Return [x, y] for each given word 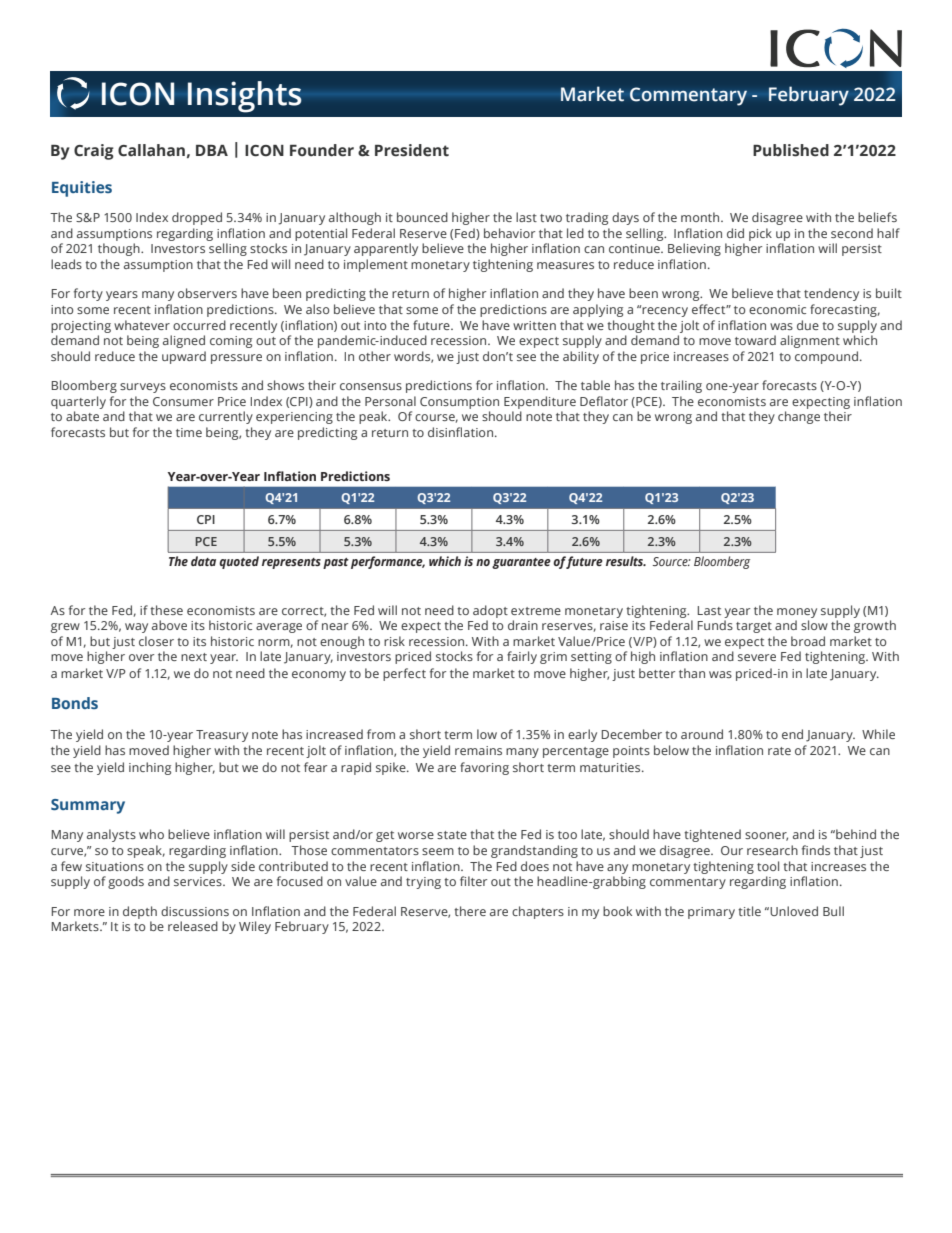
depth [140, 912]
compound [826, 357]
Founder [322, 150]
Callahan [151, 150]
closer [156, 641]
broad [808, 641]
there [470, 911]
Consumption [459, 403]
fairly [522, 657]
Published [791, 150]
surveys [143, 388]
